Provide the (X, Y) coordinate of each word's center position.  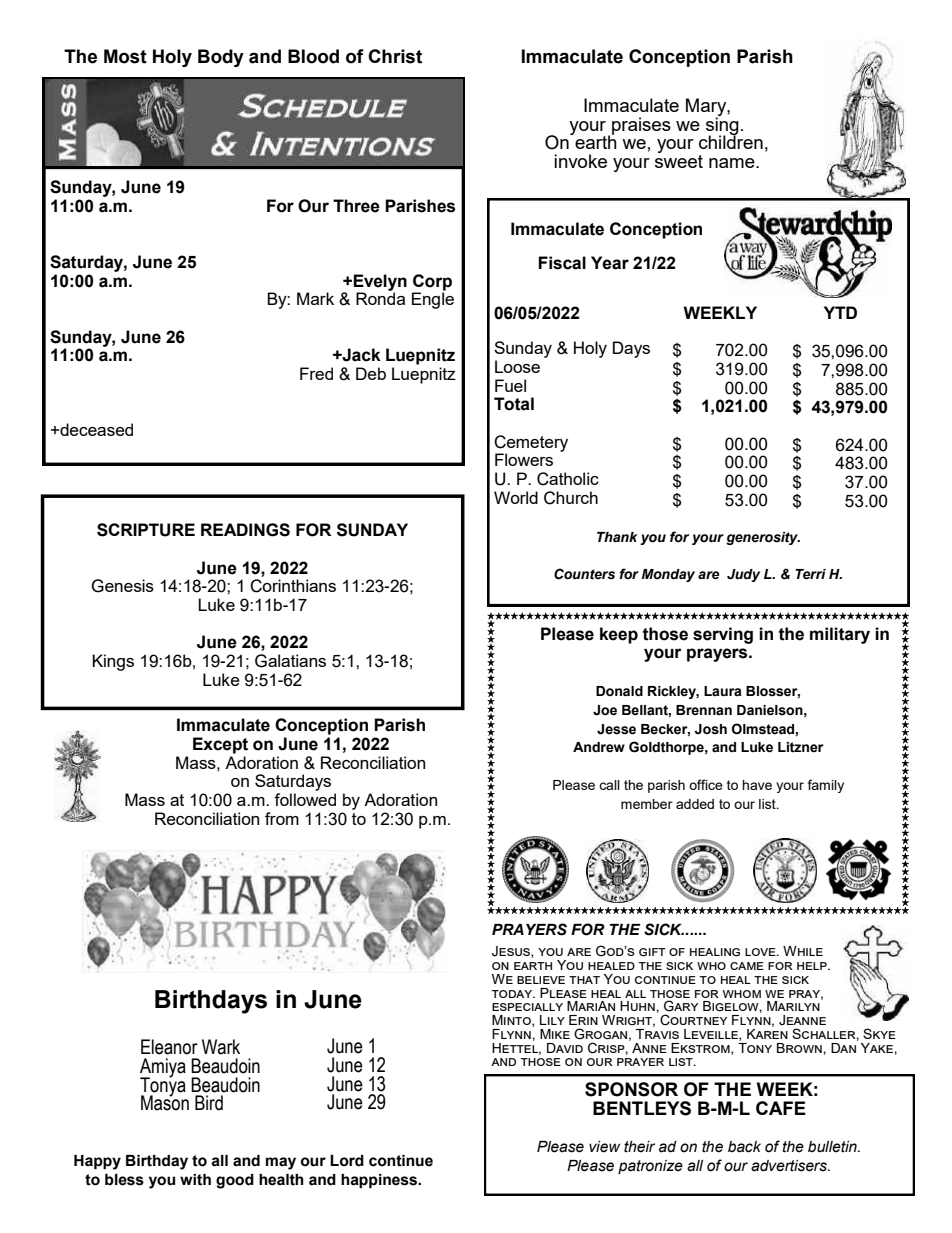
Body (221, 58)
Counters (584, 574)
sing (722, 126)
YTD (840, 312)
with (195, 1180)
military (840, 635)
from (282, 818)
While (803, 951)
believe (541, 980)
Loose (517, 366)
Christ (395, 56)
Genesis (122, 586)
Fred (316, 373)
